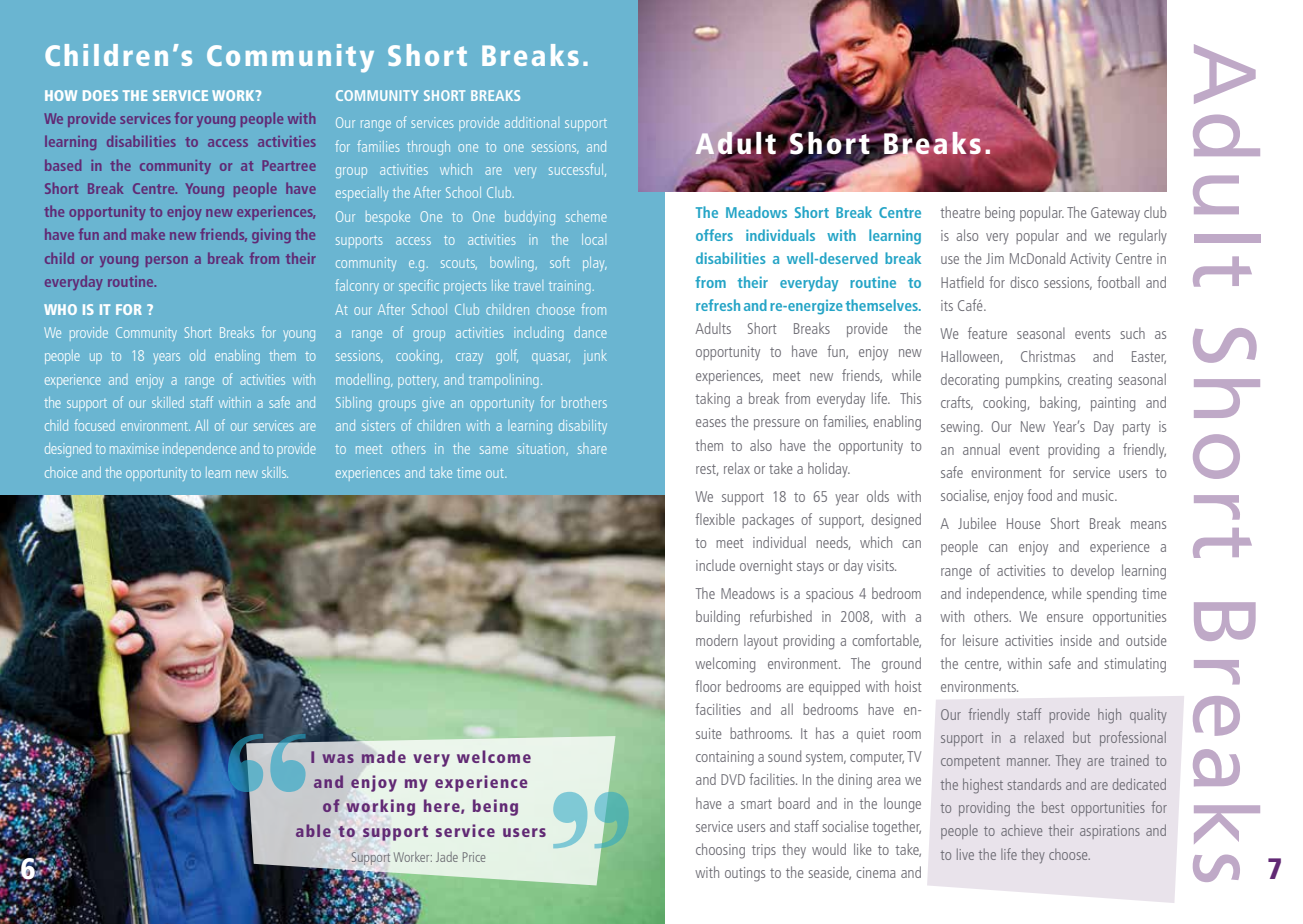  What do you see at coordinates (275, 472) in the image?
I see `skills` at bounding box center [275, 472].
